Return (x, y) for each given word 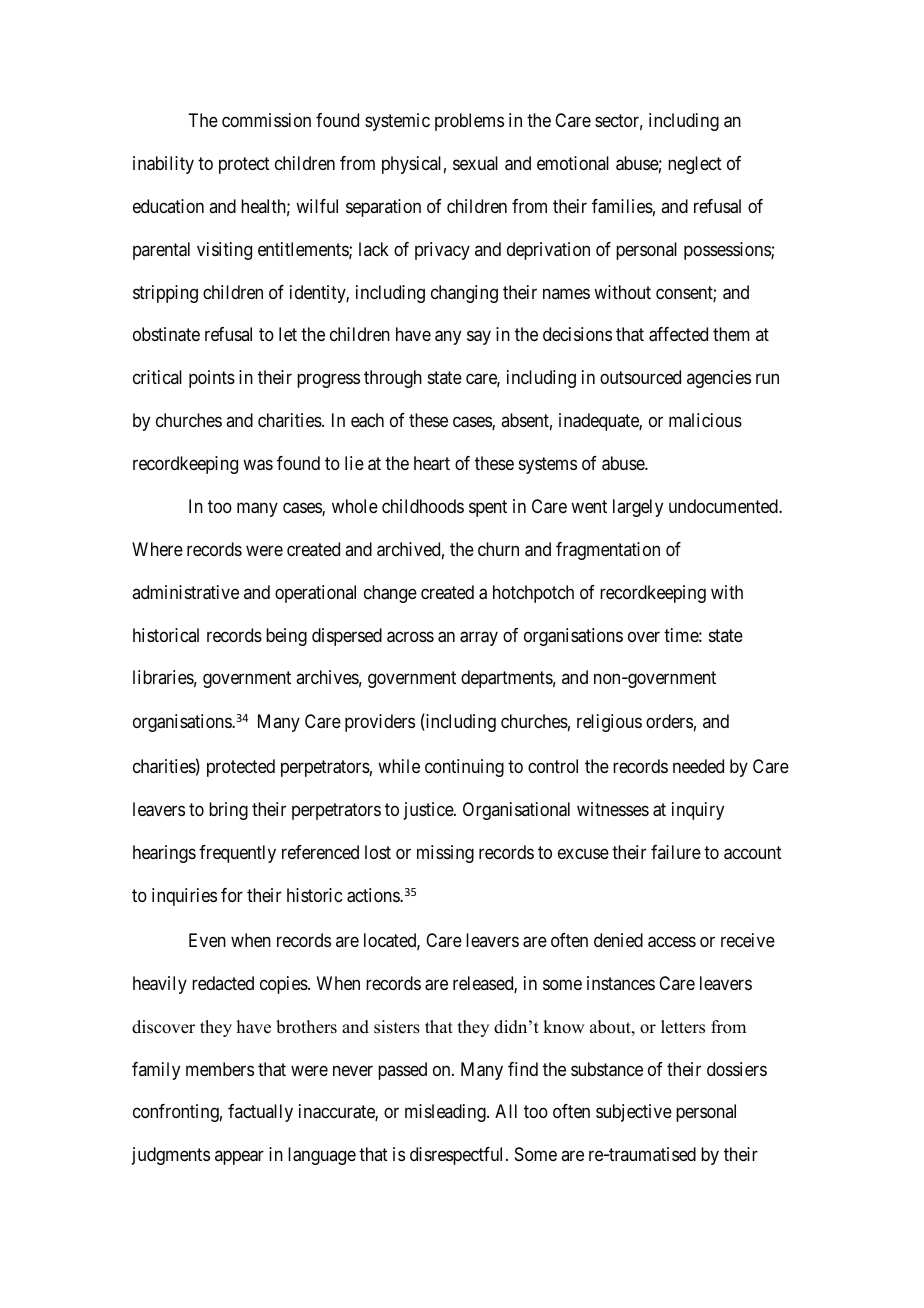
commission (266, 120)
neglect (695, 165)
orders (669, 721)
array (479, 638)
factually (260, 1113)
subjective (634, 1113)
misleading (446, 1113)
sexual (475, 163)
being (286, 637)
